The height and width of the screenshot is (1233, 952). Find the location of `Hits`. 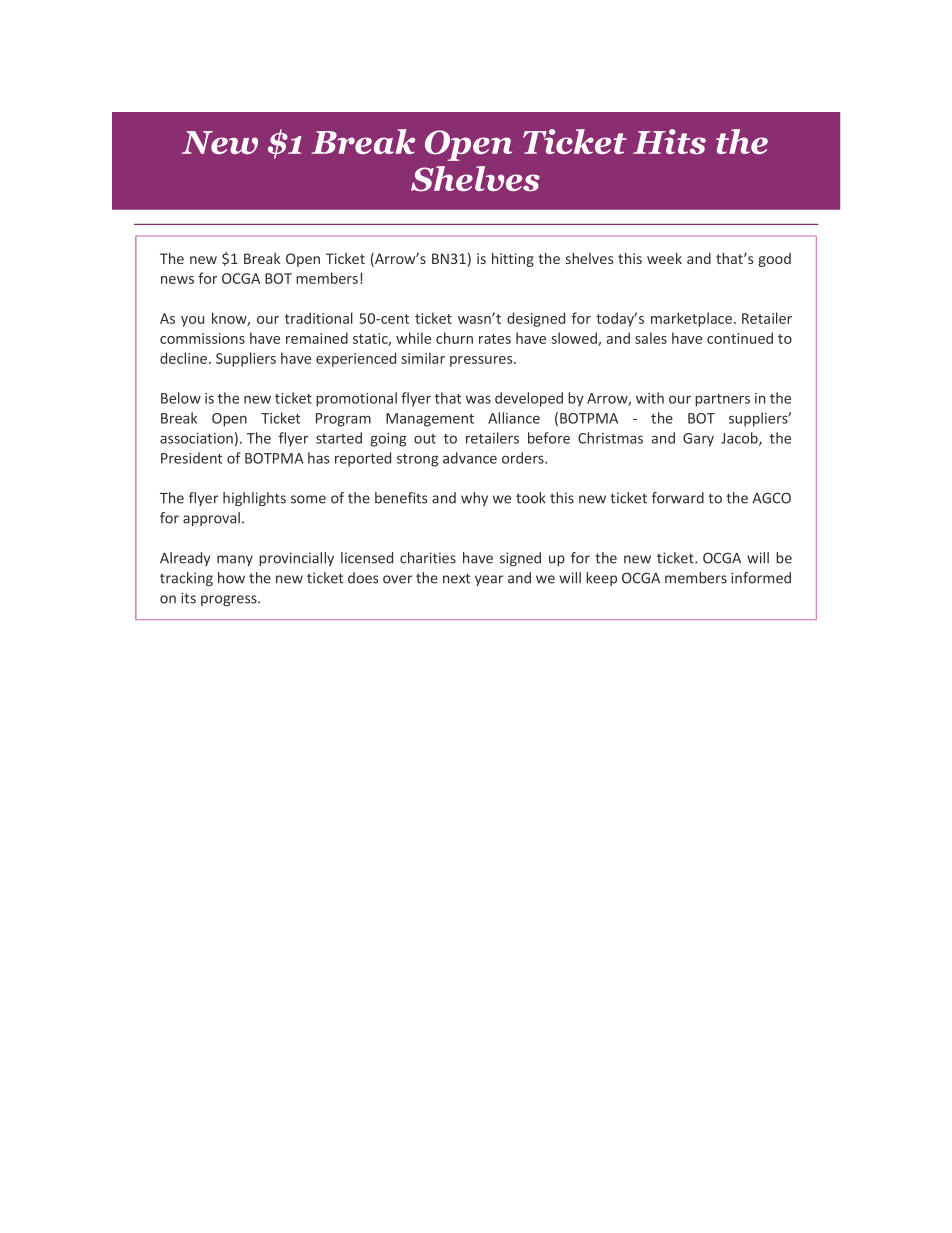

Hits is located at coordinates (669, 141).
